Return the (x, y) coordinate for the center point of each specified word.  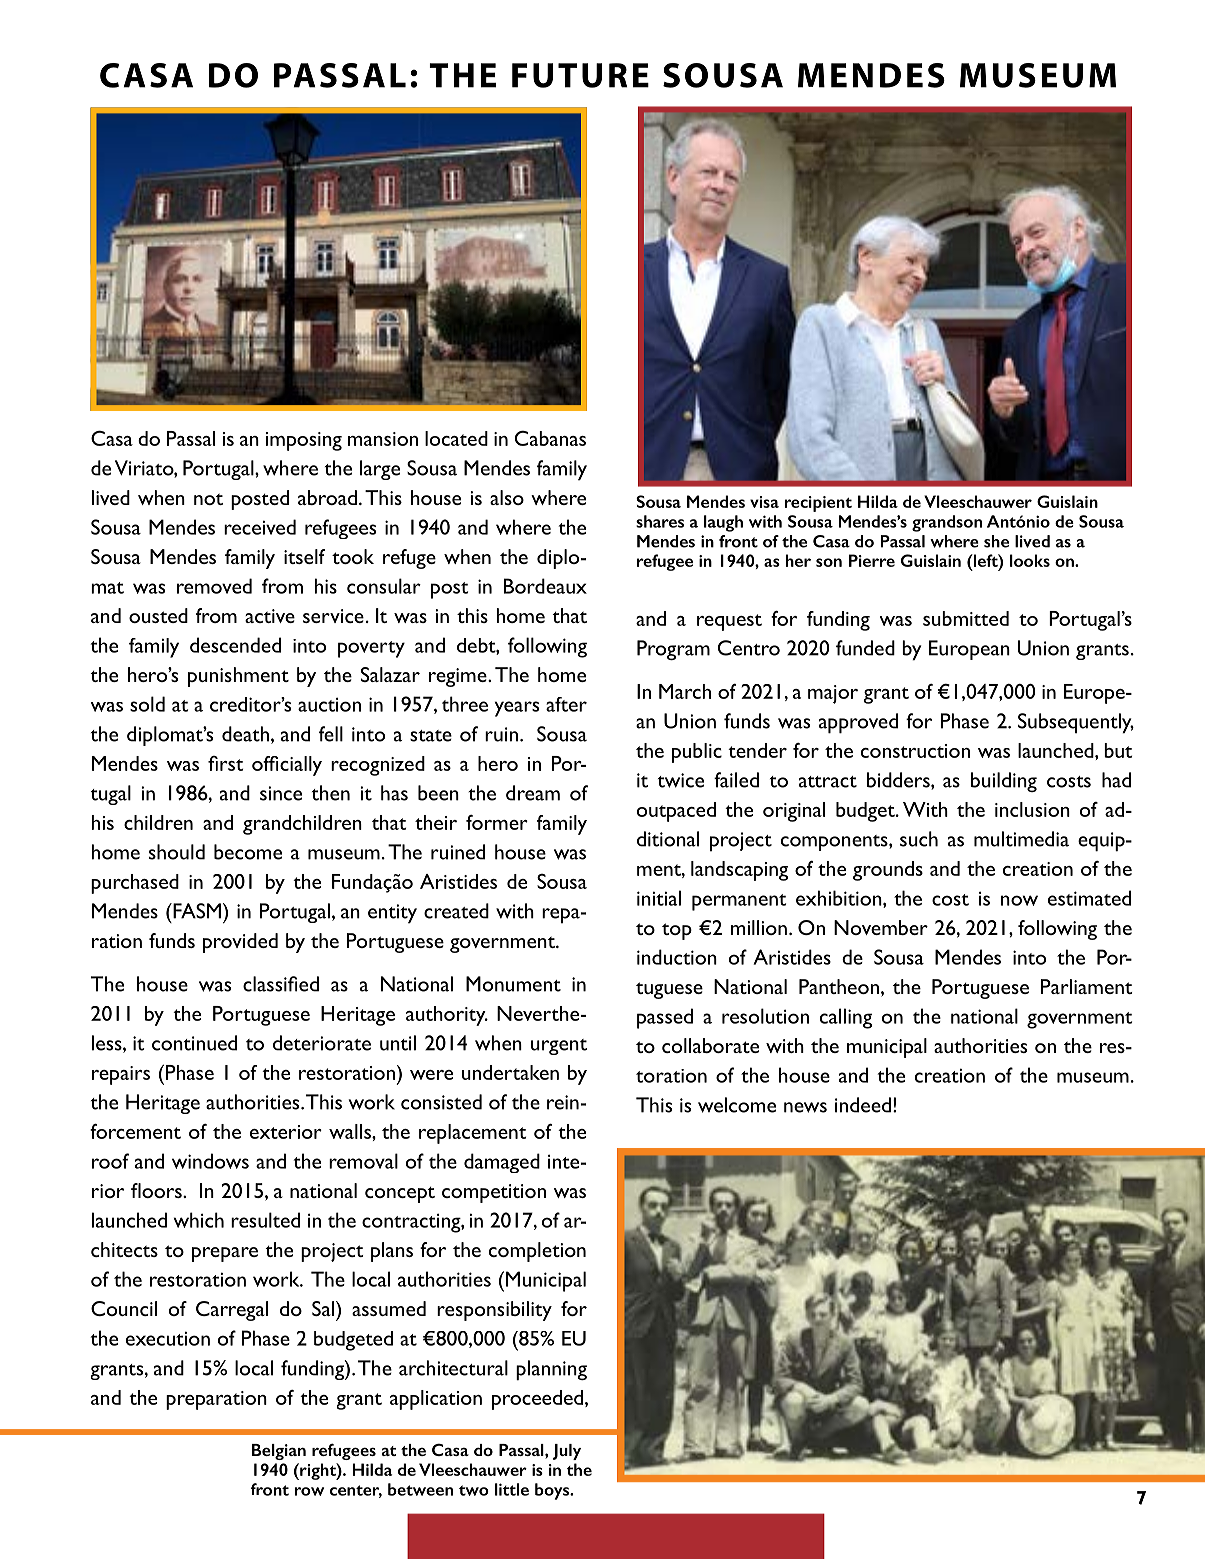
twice (681, 780)
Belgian (279, 1452)
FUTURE (580, 75)
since (281, 793)
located (456, 438)
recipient (818, 504)
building (1004, 782)
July (567, 1452)
